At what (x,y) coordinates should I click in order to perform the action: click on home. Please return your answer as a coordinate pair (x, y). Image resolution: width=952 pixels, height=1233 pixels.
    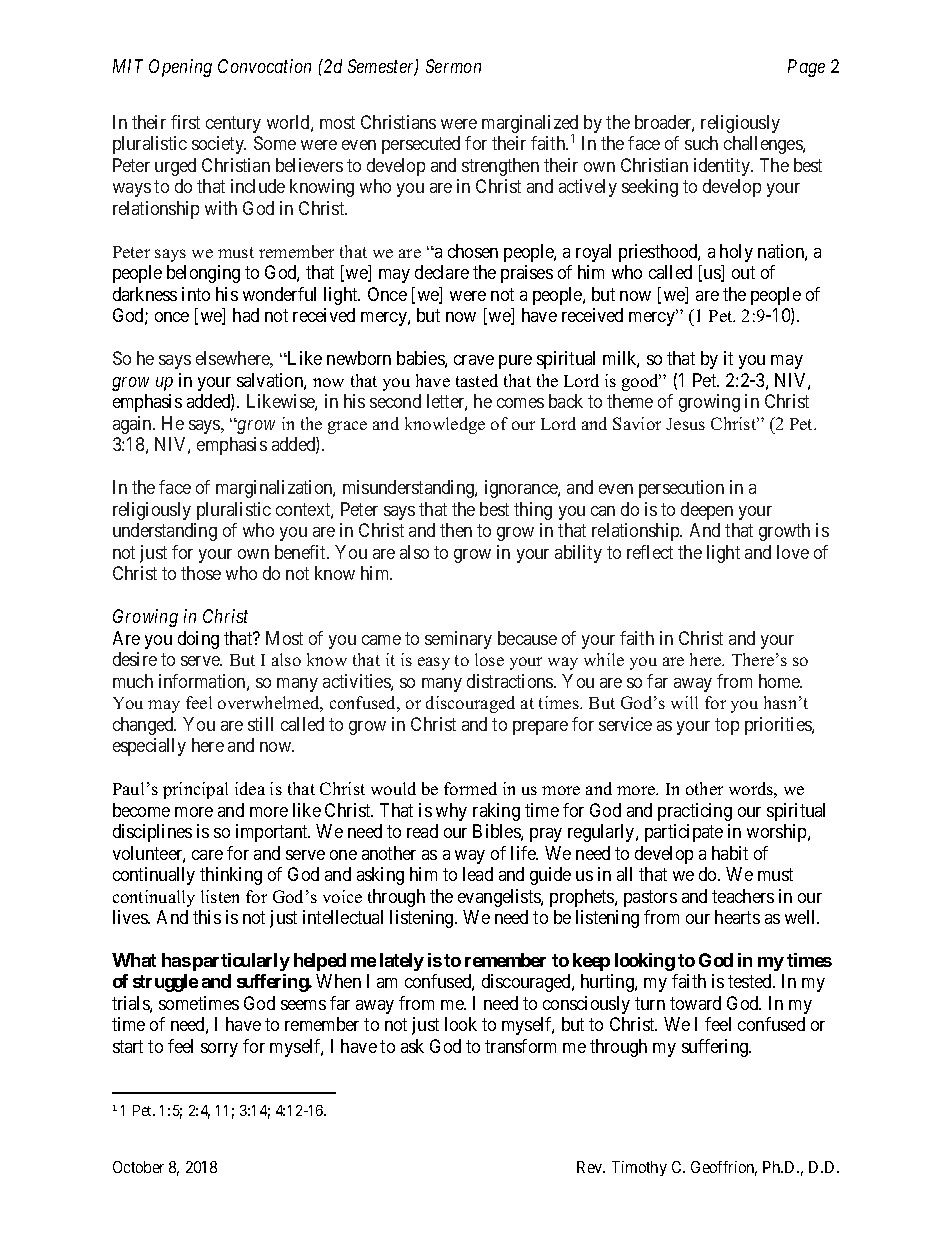
    Looking at the image, I should click on (780, 681).
